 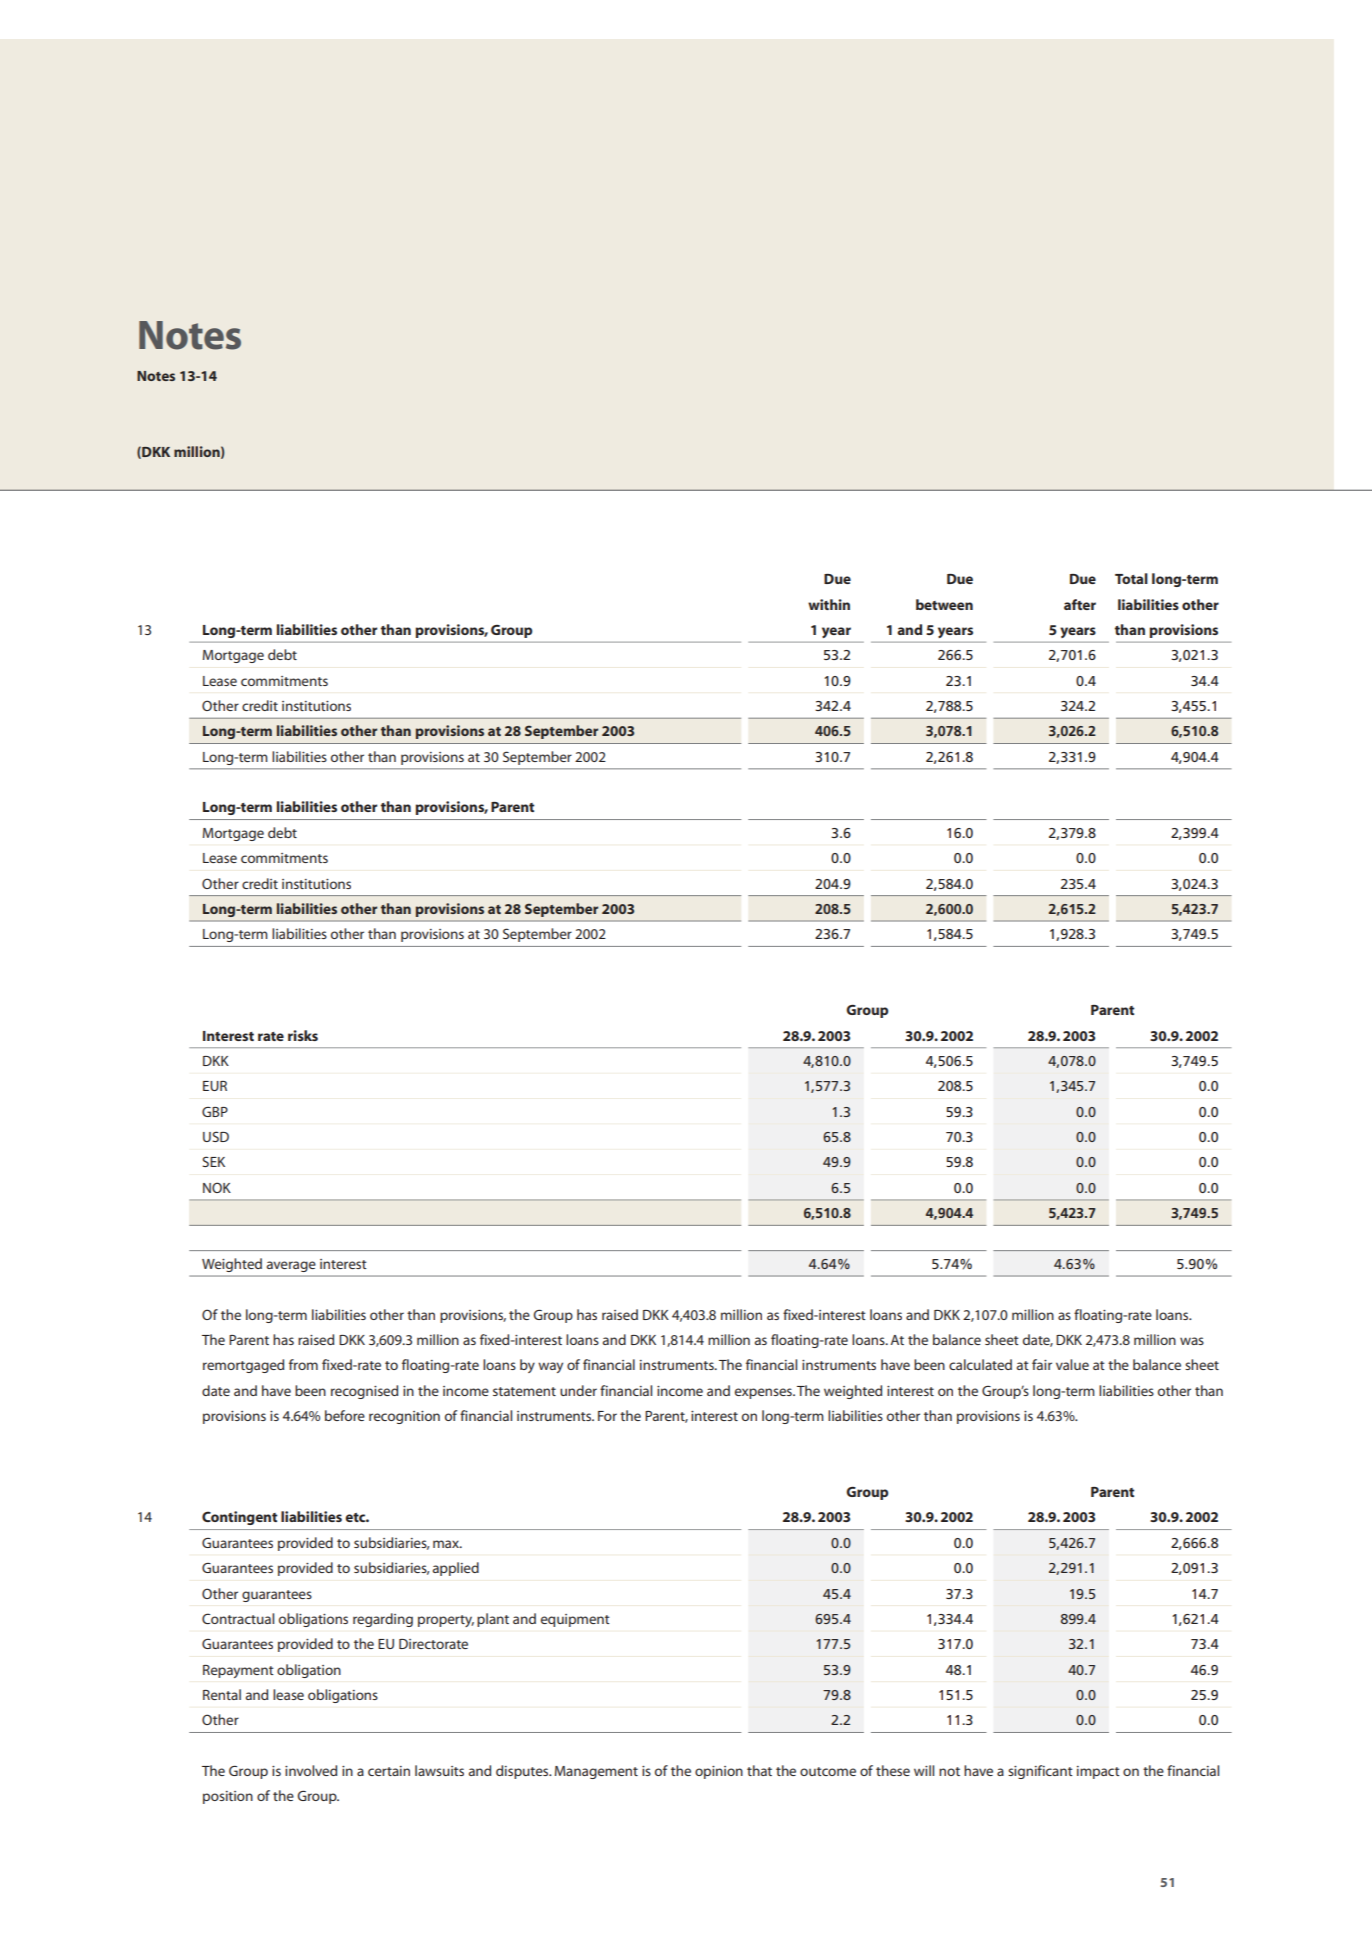 I want to click on was, so click(x=1192, y=1341).
